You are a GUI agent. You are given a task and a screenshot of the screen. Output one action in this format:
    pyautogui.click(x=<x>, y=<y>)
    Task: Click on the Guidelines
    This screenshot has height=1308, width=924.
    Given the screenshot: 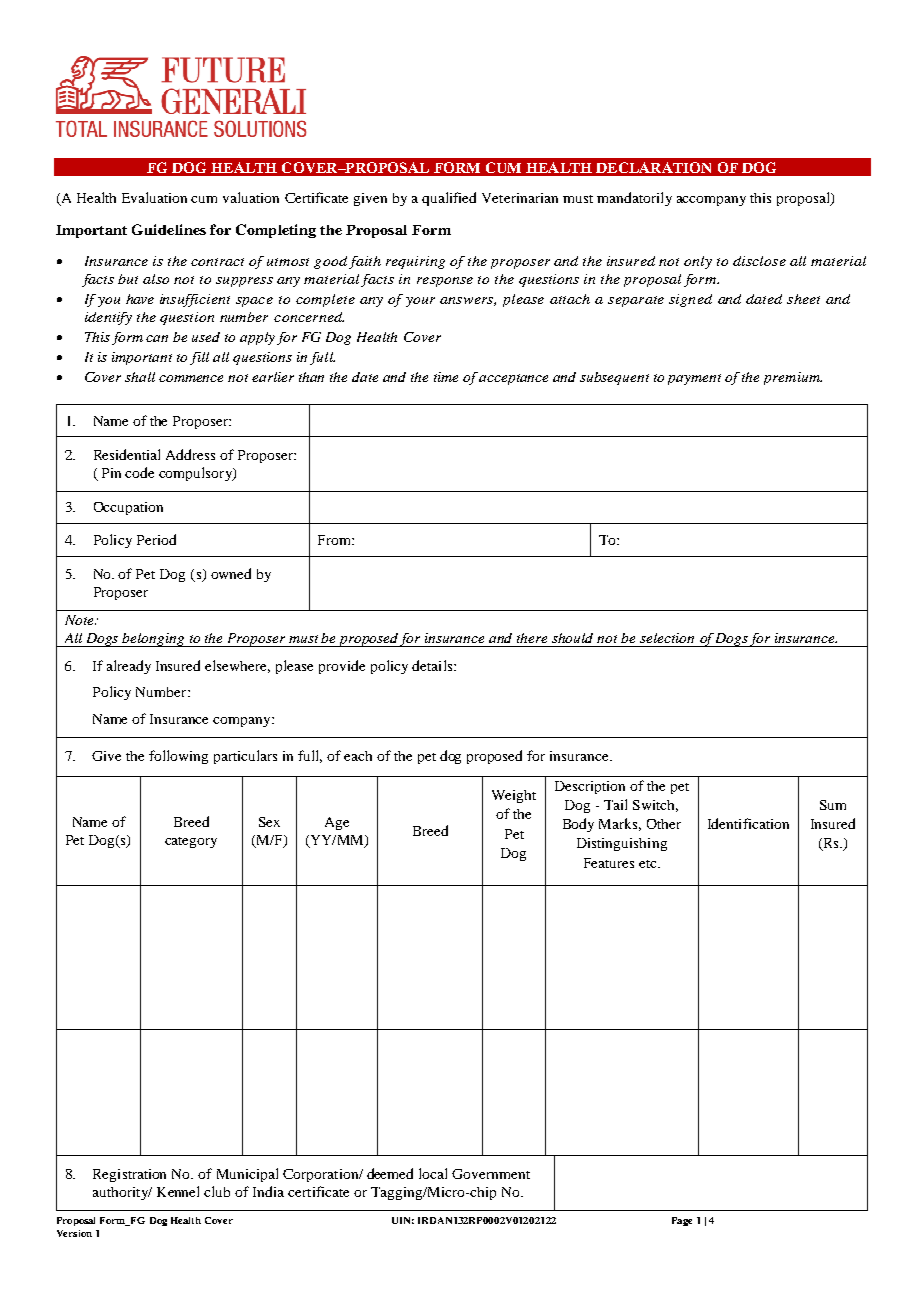 What is the action you would take?
    pyautogui.click(x=169, y=229)
